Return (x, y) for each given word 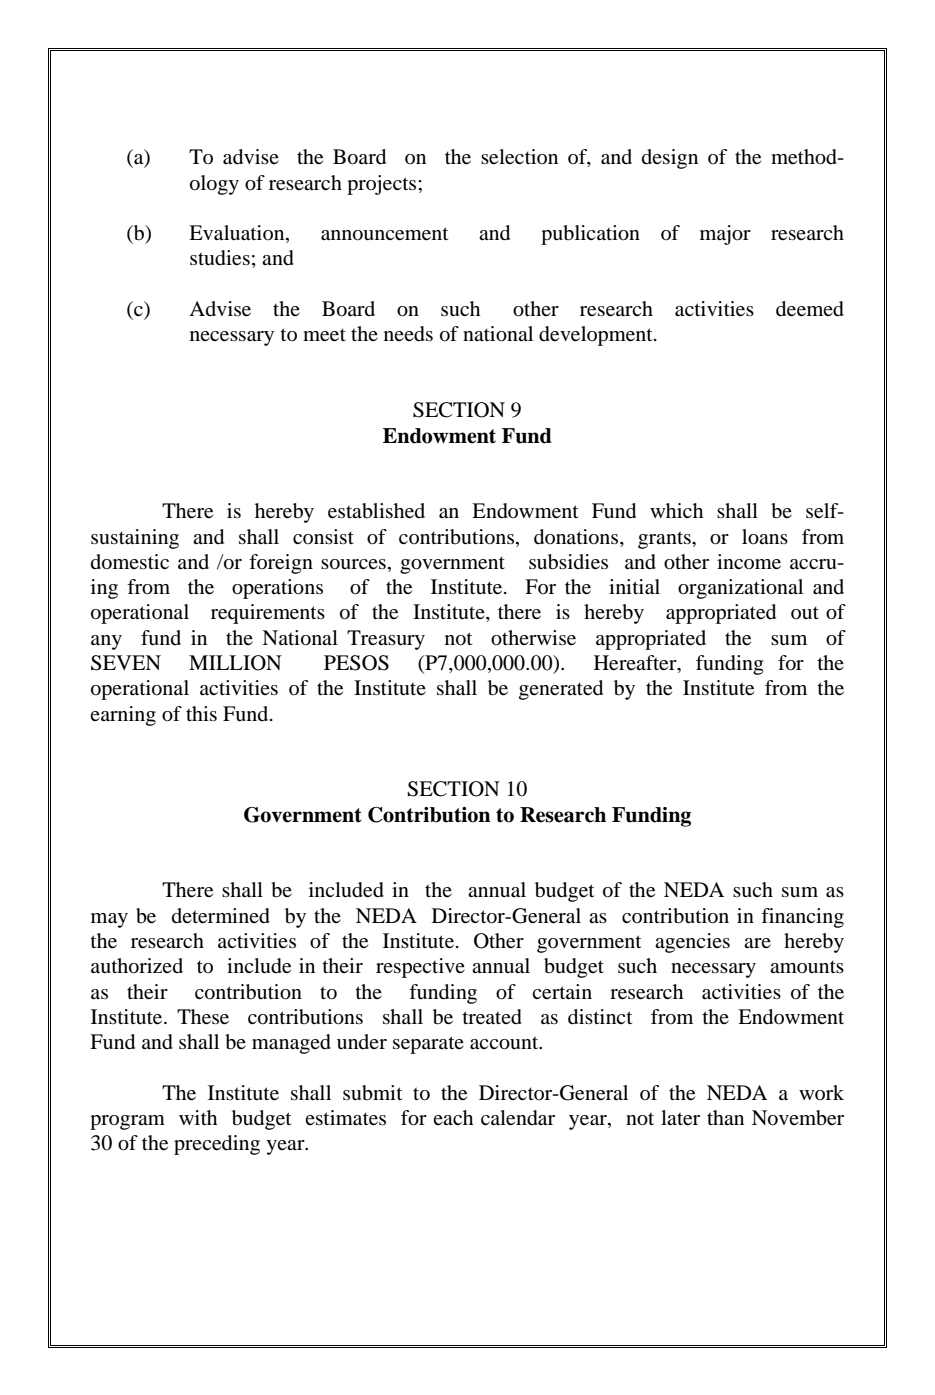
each (453, 1117)
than (725, 1117)
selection (519, 157)
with (198, 1117)
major (725, 235)
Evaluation (238, 234)
